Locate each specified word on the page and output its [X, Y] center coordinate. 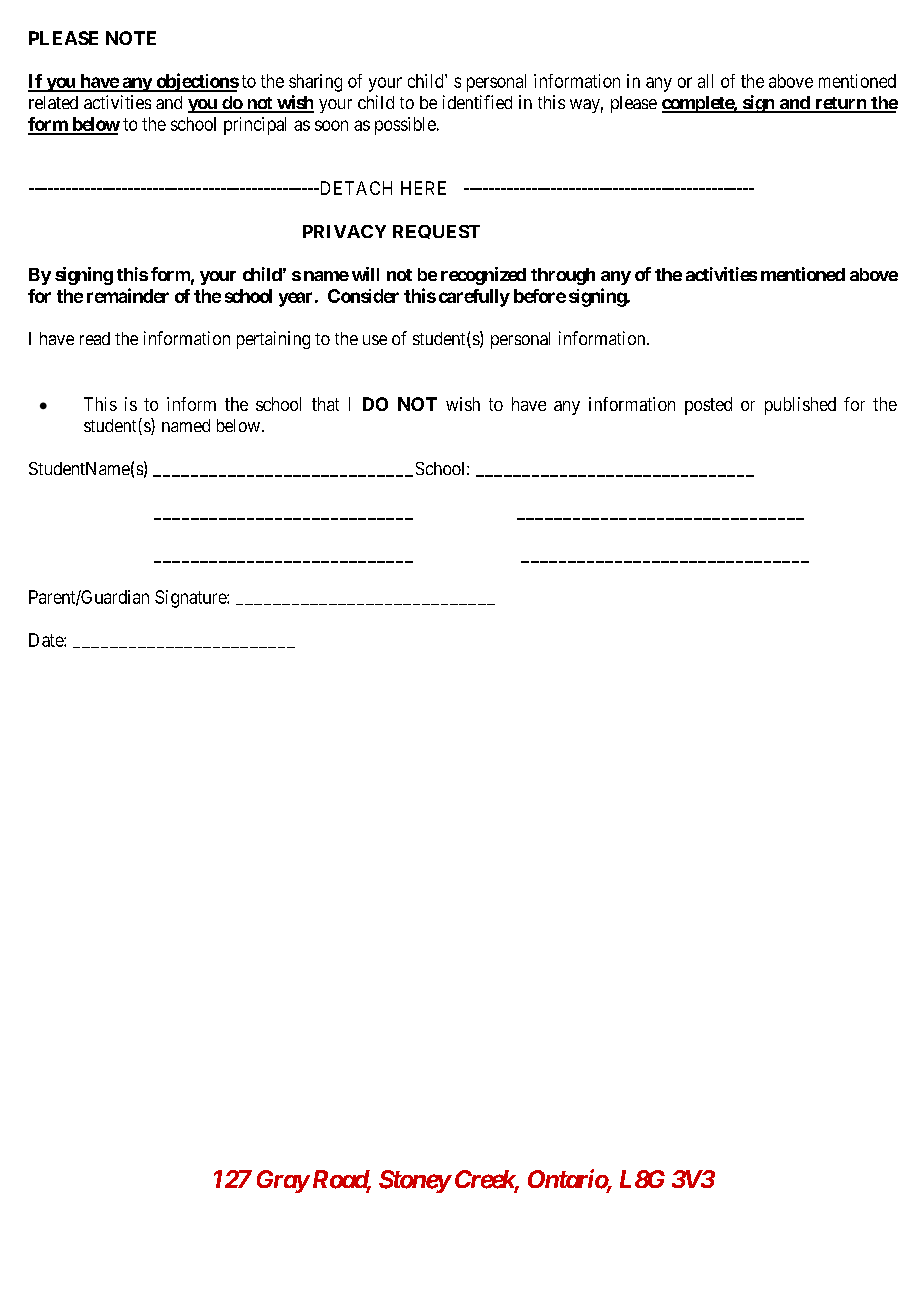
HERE [423, 188]
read [95, 338]
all [705, 81]
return [840, 104]
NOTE [131, 38]
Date [47, 640]
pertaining [273, 340]
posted [708, 406]
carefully [474, 298]
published [800, 406]
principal [255, 126]
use [375, 340]
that [325, 404]
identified [477, 102]
